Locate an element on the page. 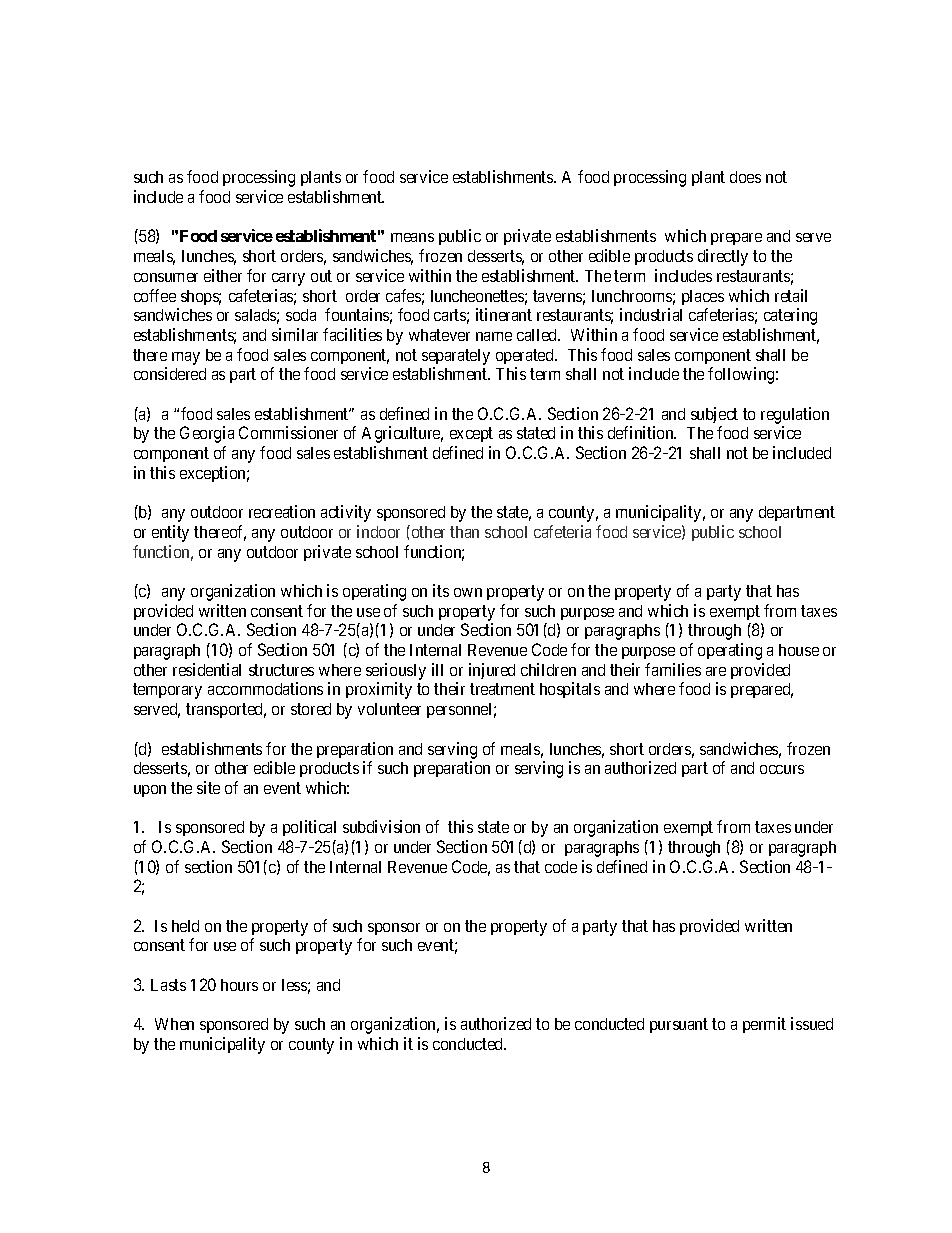  subdivision is located at coordinates (381, 826).
